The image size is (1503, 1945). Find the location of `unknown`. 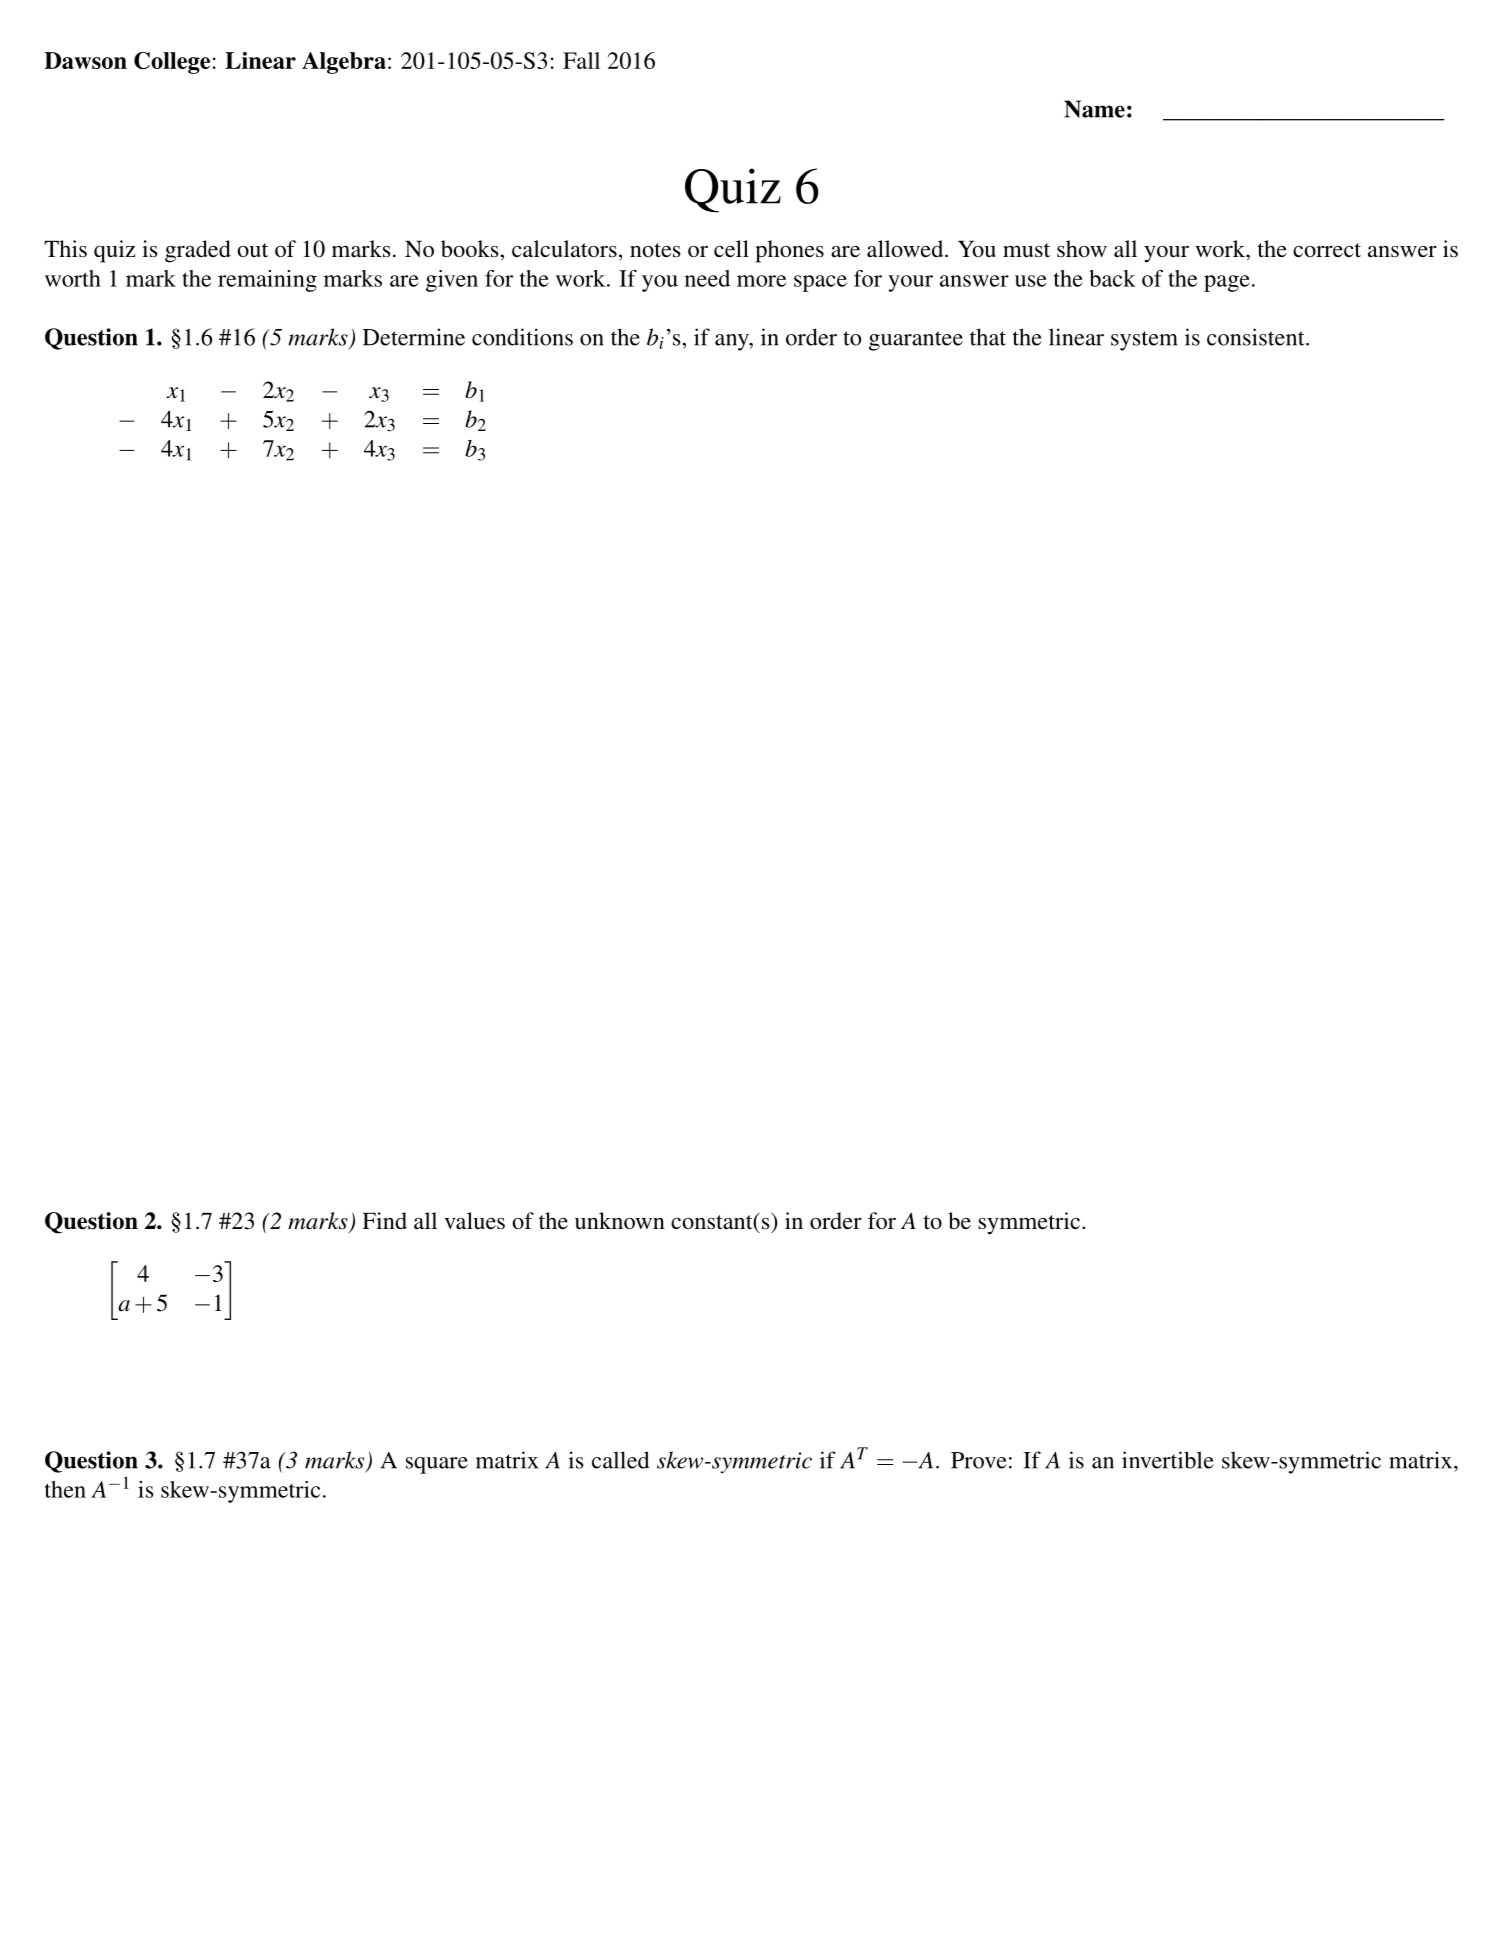

unknown is located at coordinates (620, 1221).
